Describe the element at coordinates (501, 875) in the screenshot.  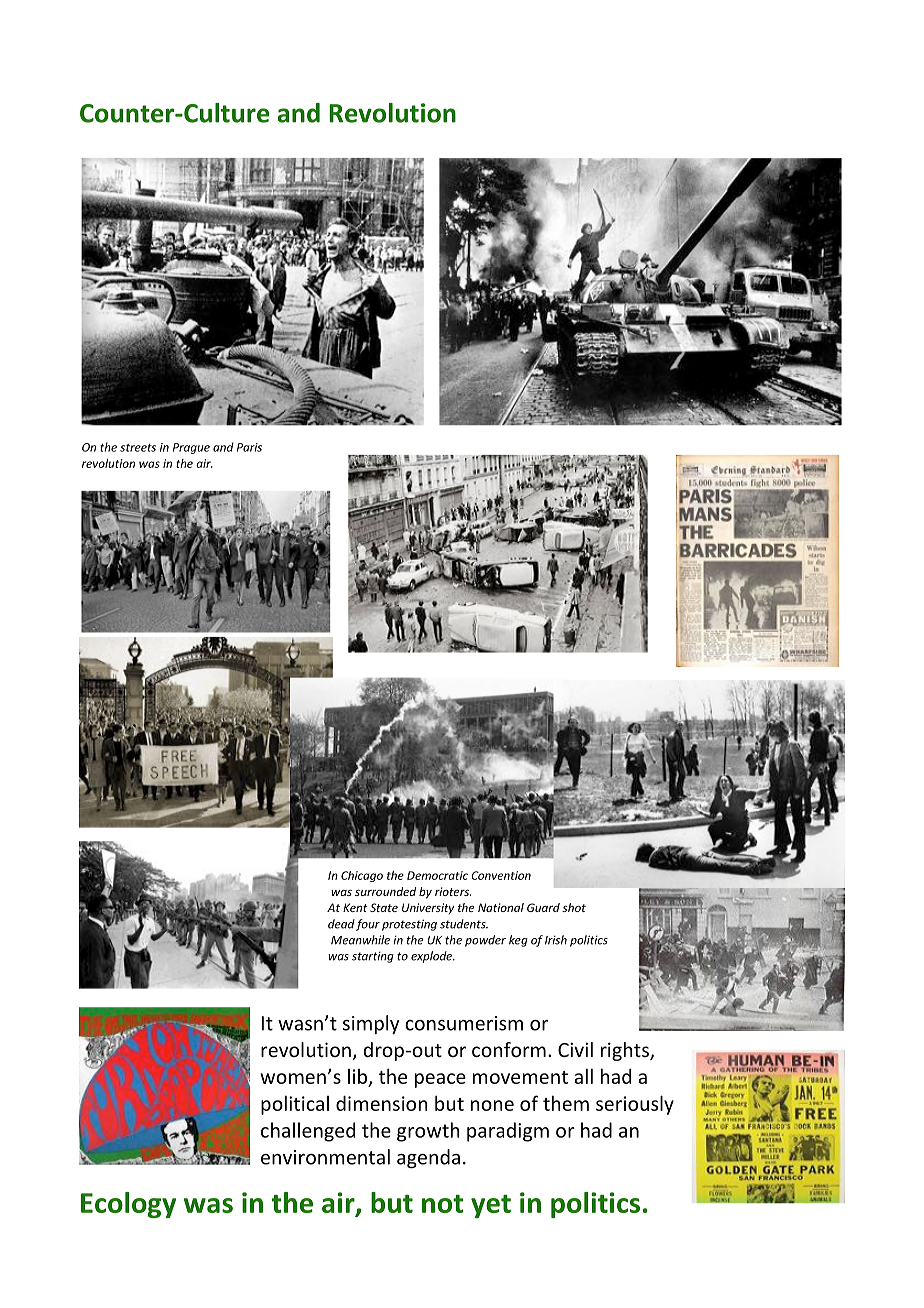
I see `Convention` at that location.
